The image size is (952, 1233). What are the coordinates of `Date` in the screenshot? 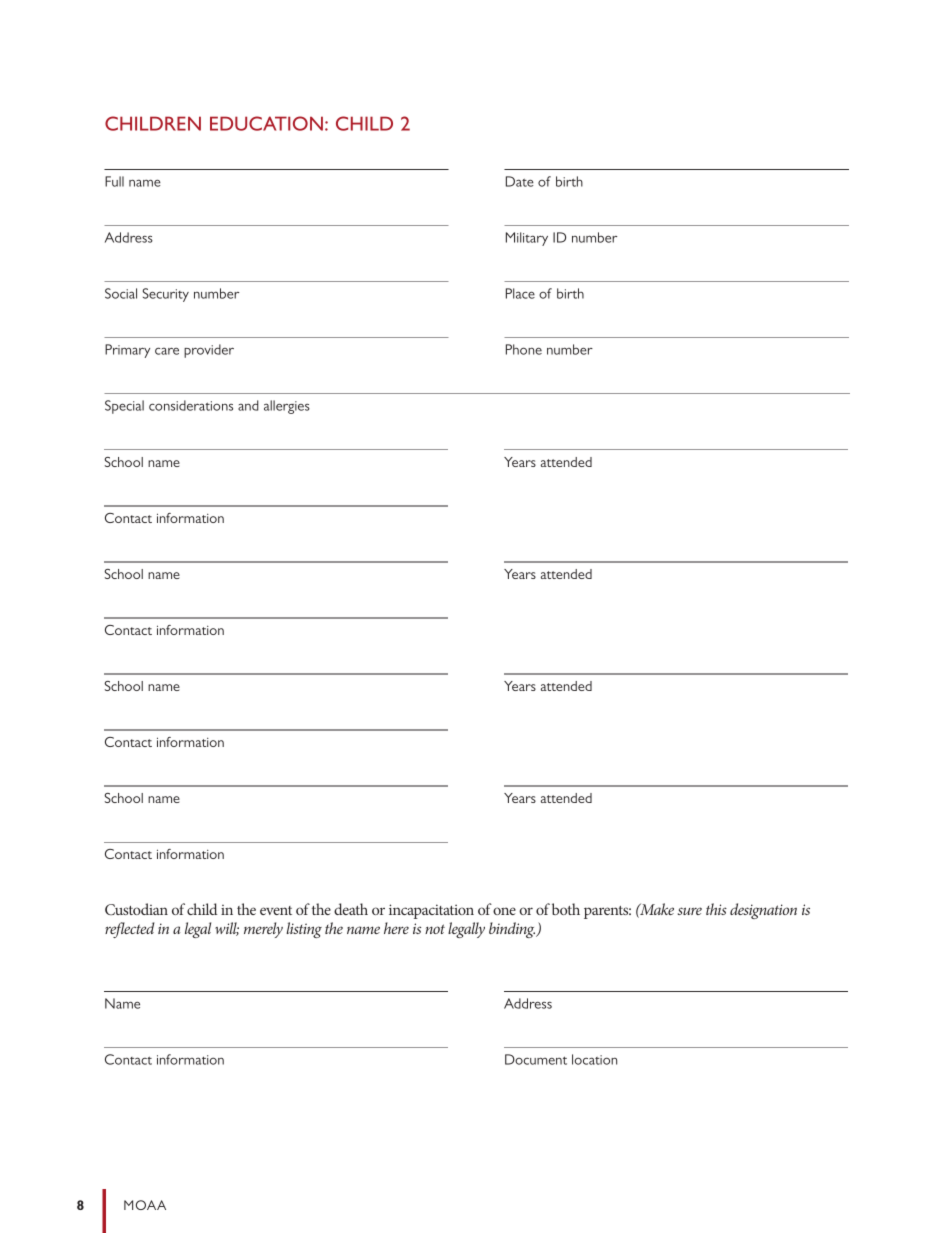 It's located at (520, 181).
